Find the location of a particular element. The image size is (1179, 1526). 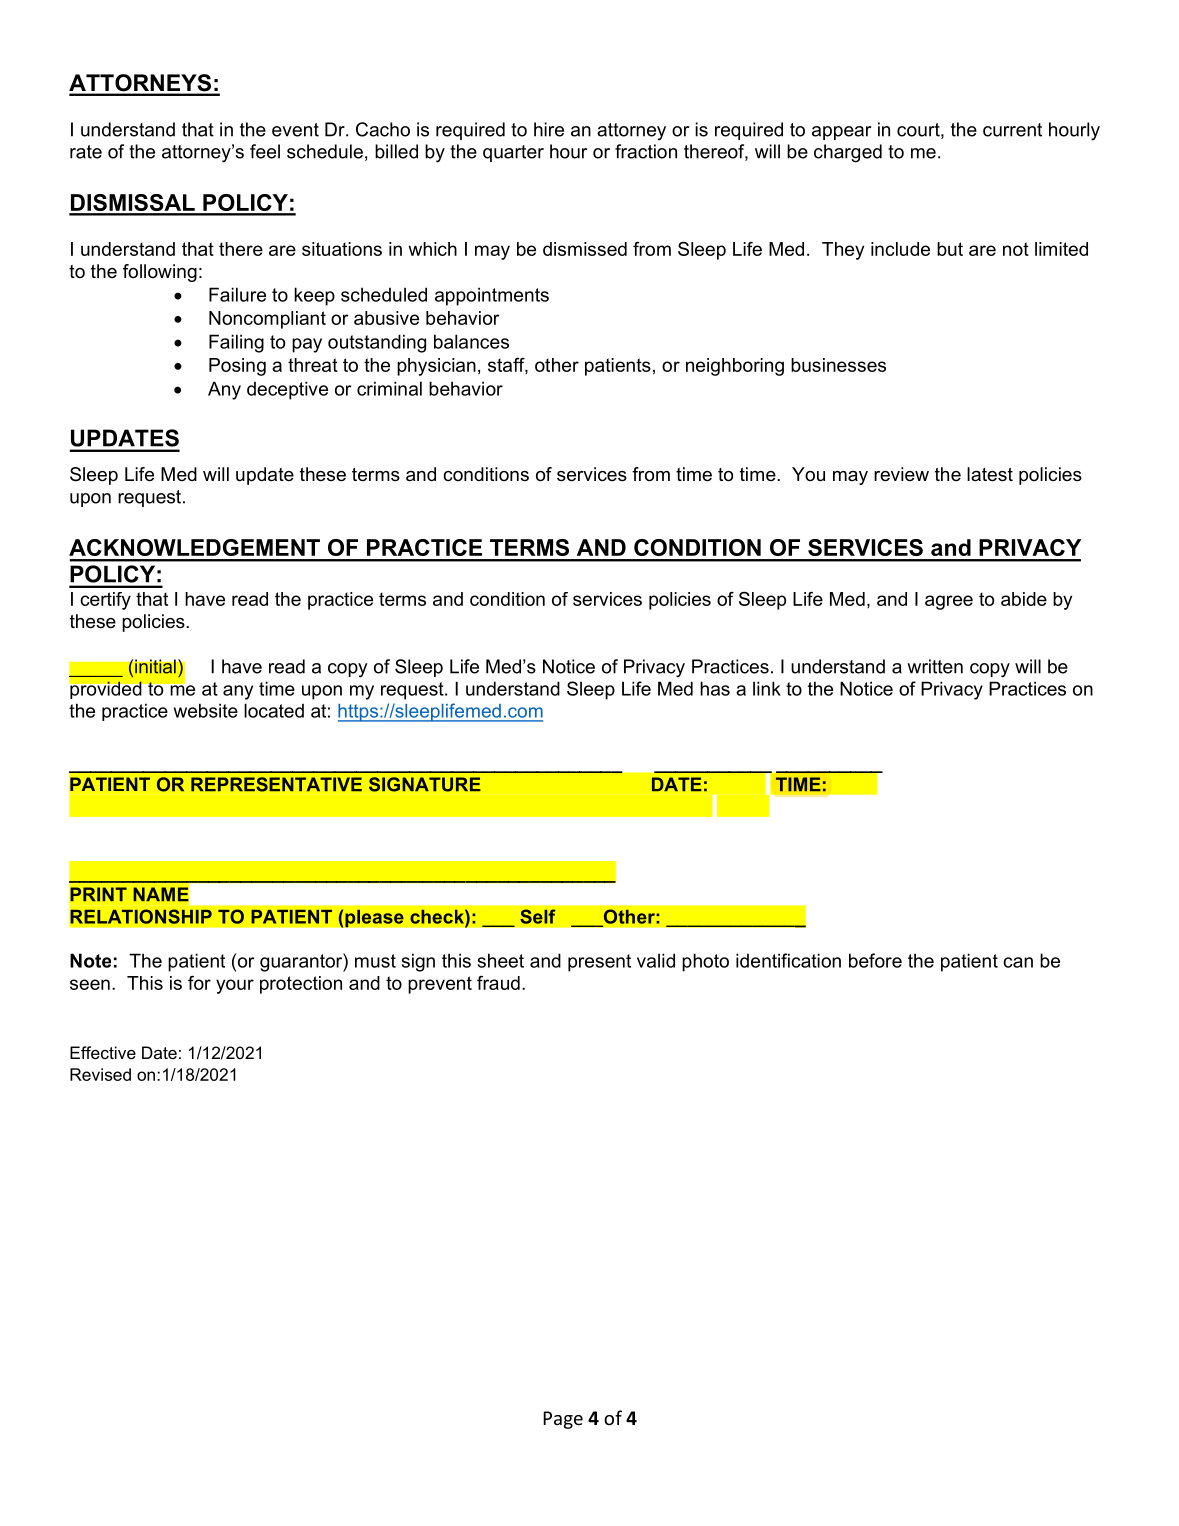

Page is located at coordinates (563, 1420).
